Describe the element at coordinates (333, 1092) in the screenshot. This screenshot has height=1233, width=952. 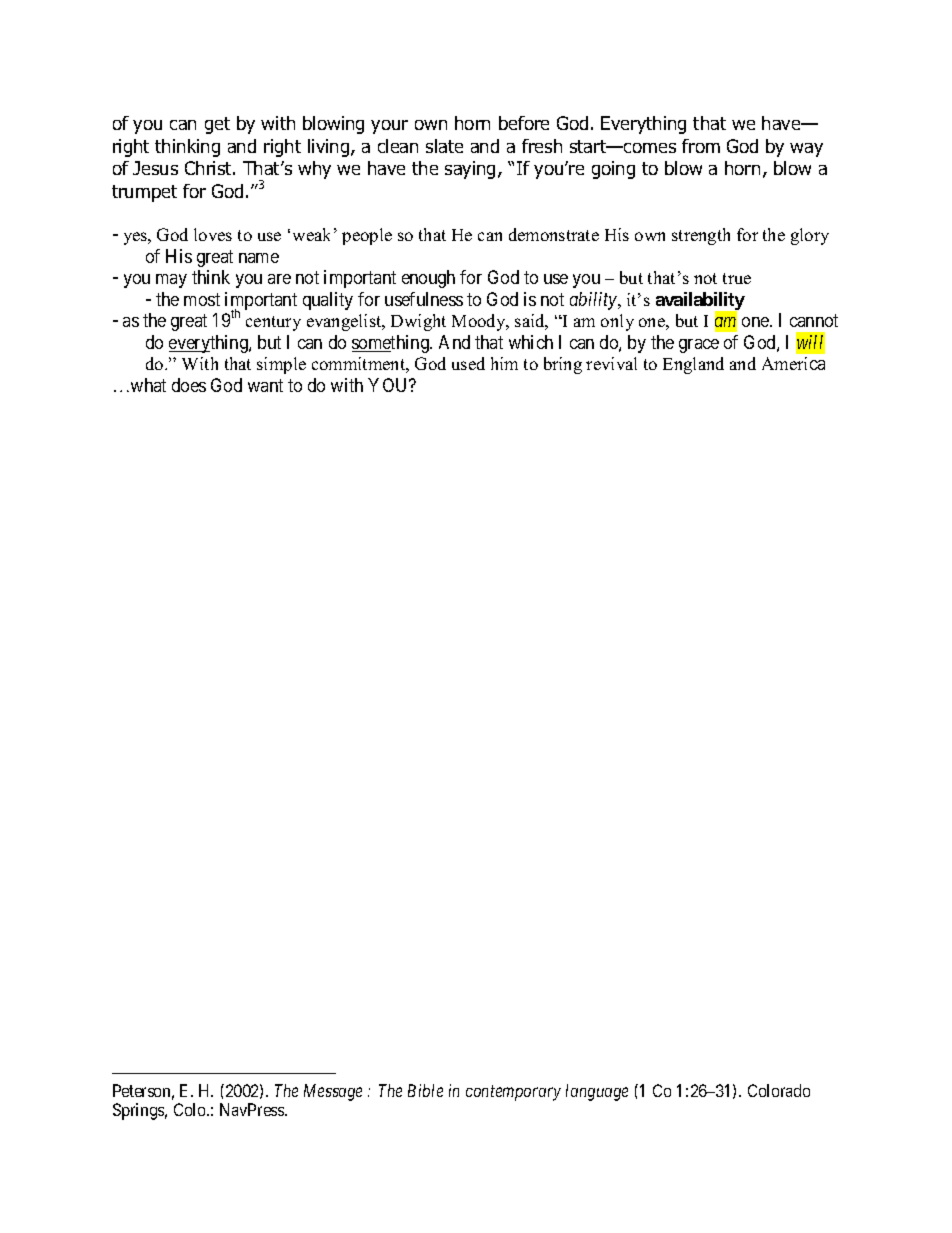
I see `Message` at that location.
